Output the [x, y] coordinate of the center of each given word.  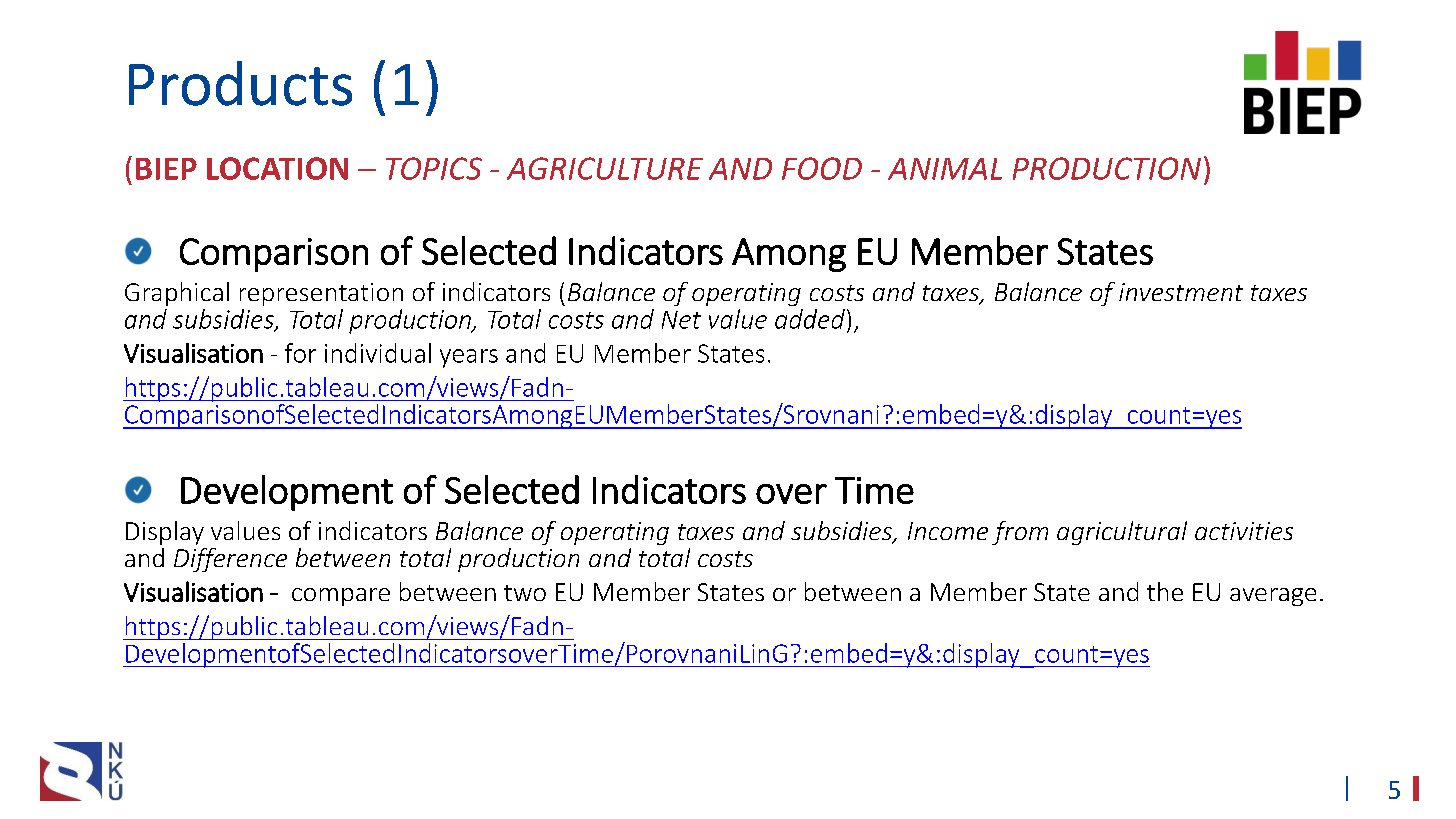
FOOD [822, 168]
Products [240, 83]
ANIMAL [945, 169]
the [1165, 591]
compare [341, 597]
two [525, 593]
